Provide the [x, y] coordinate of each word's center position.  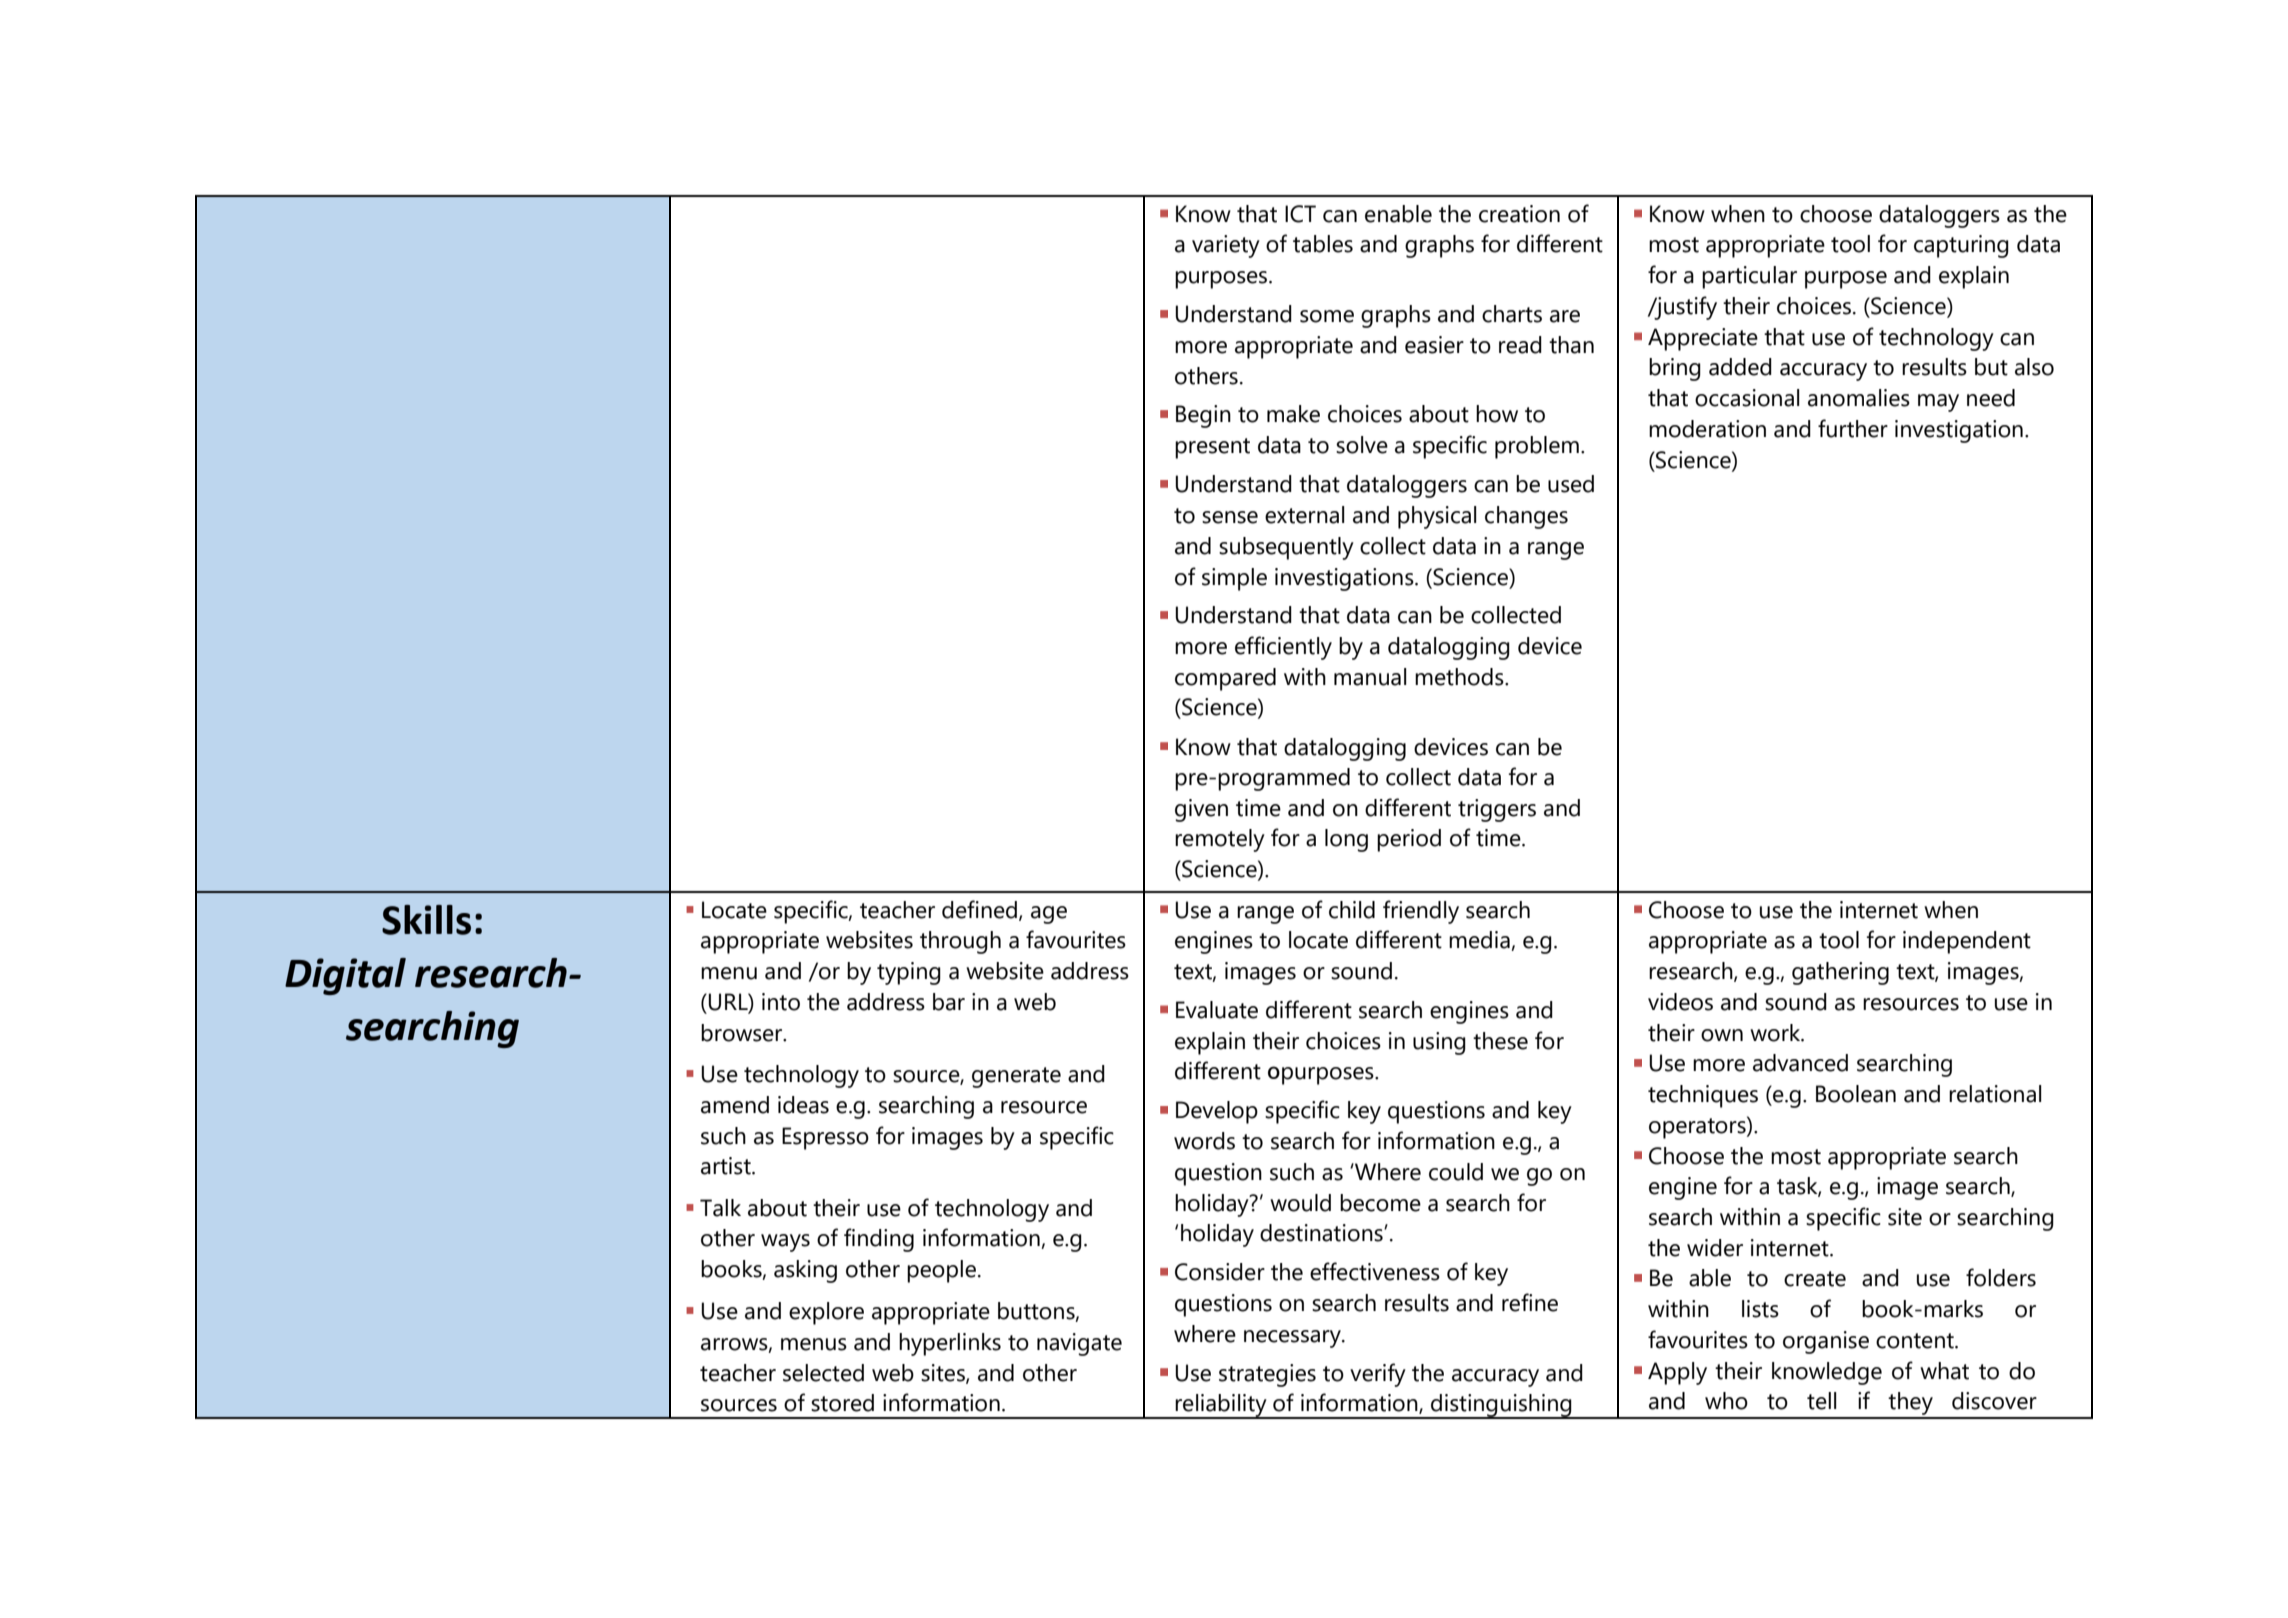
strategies [1267, 1375]
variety [1226, 246]
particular [1749, 277]
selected [823, 1373]
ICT [1300, 214]
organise [1826, 1342]
